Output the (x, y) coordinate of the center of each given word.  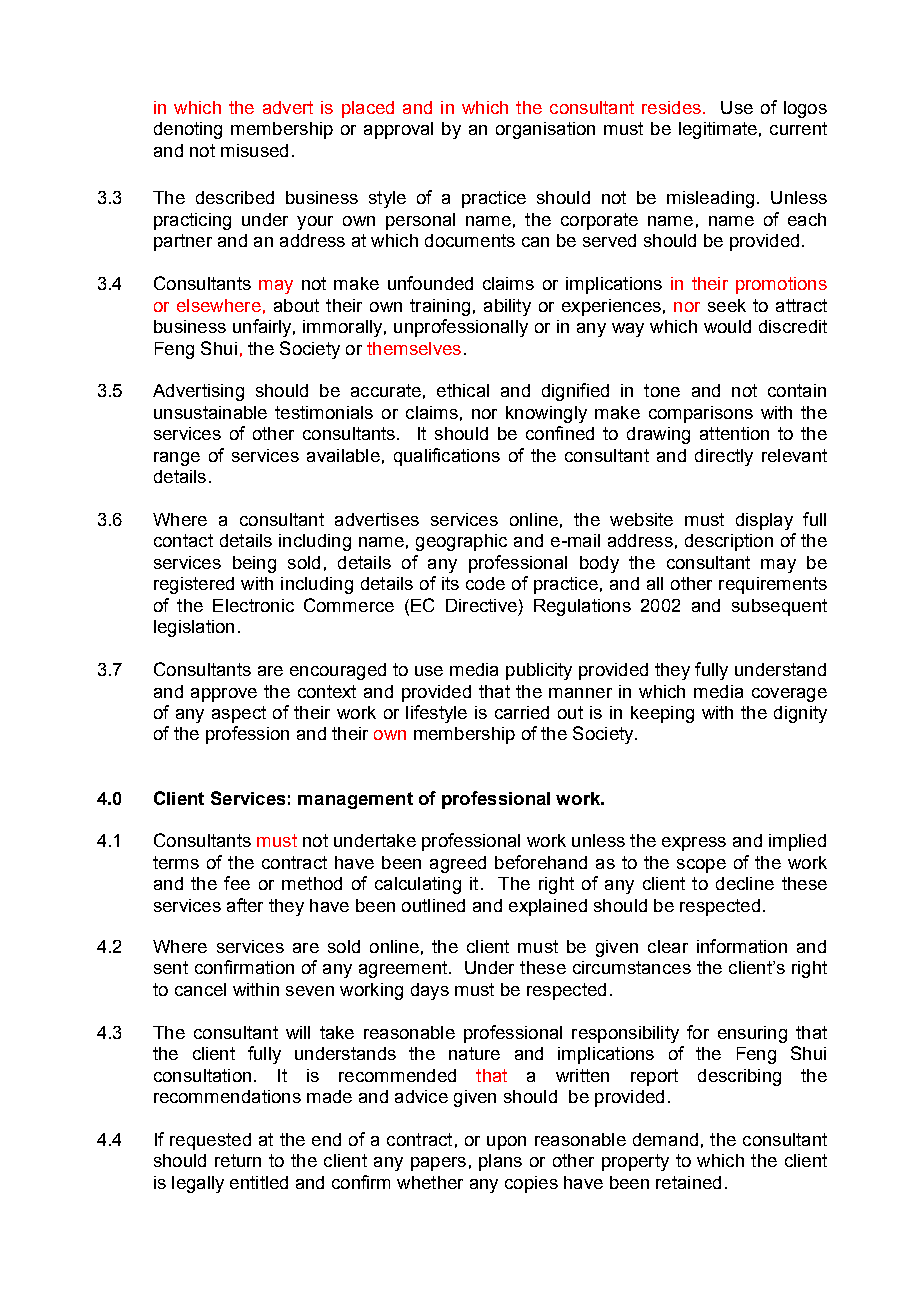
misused (254, 150)
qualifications (447, 457)
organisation (545, 130)
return (238, 1160)
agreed (458, 864)
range (177, 459)
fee (237, 883)
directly (724, 457)
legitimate (718, 130)
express (694, 844)
